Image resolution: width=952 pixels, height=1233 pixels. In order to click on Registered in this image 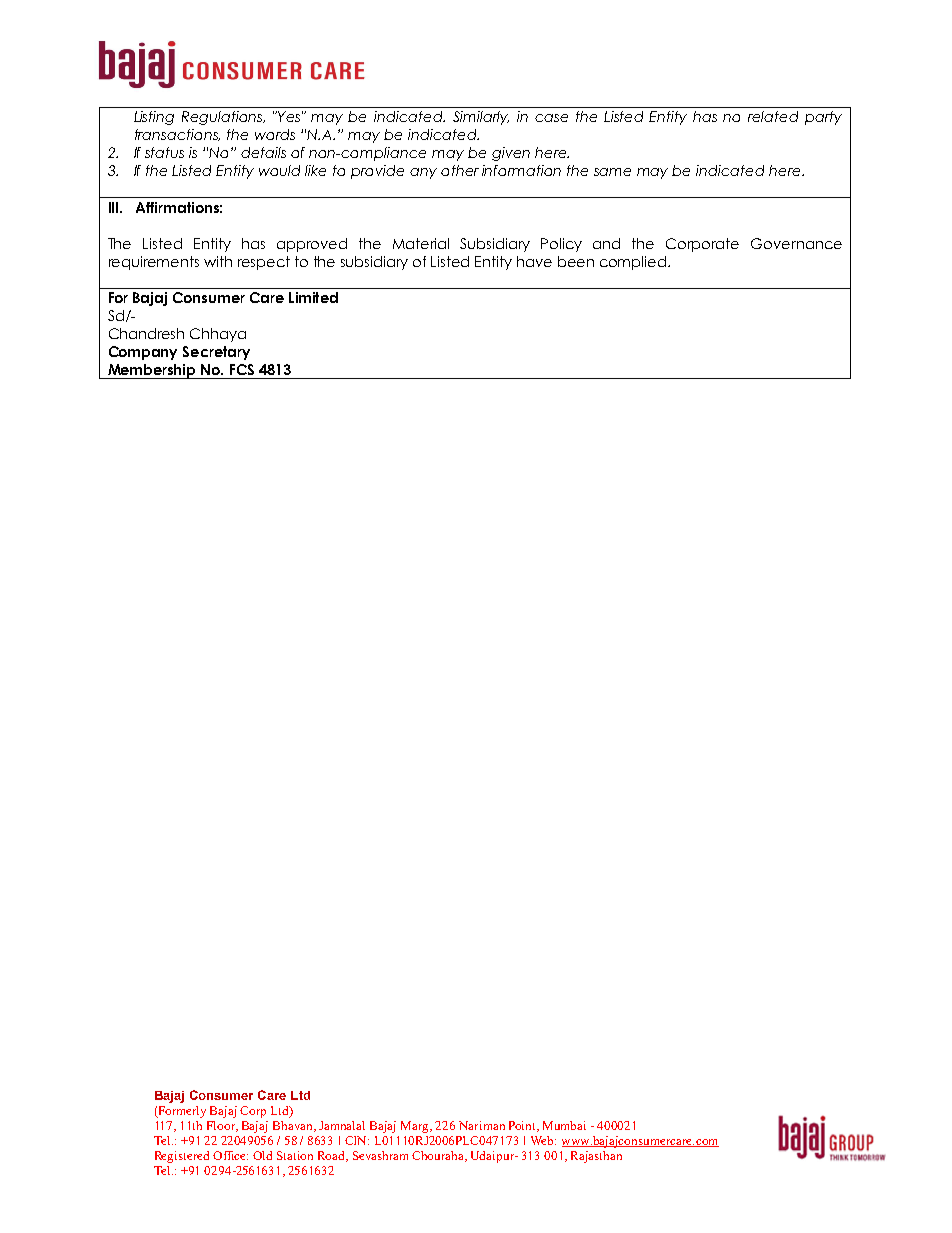, I will do `click(182, 1157)`.
